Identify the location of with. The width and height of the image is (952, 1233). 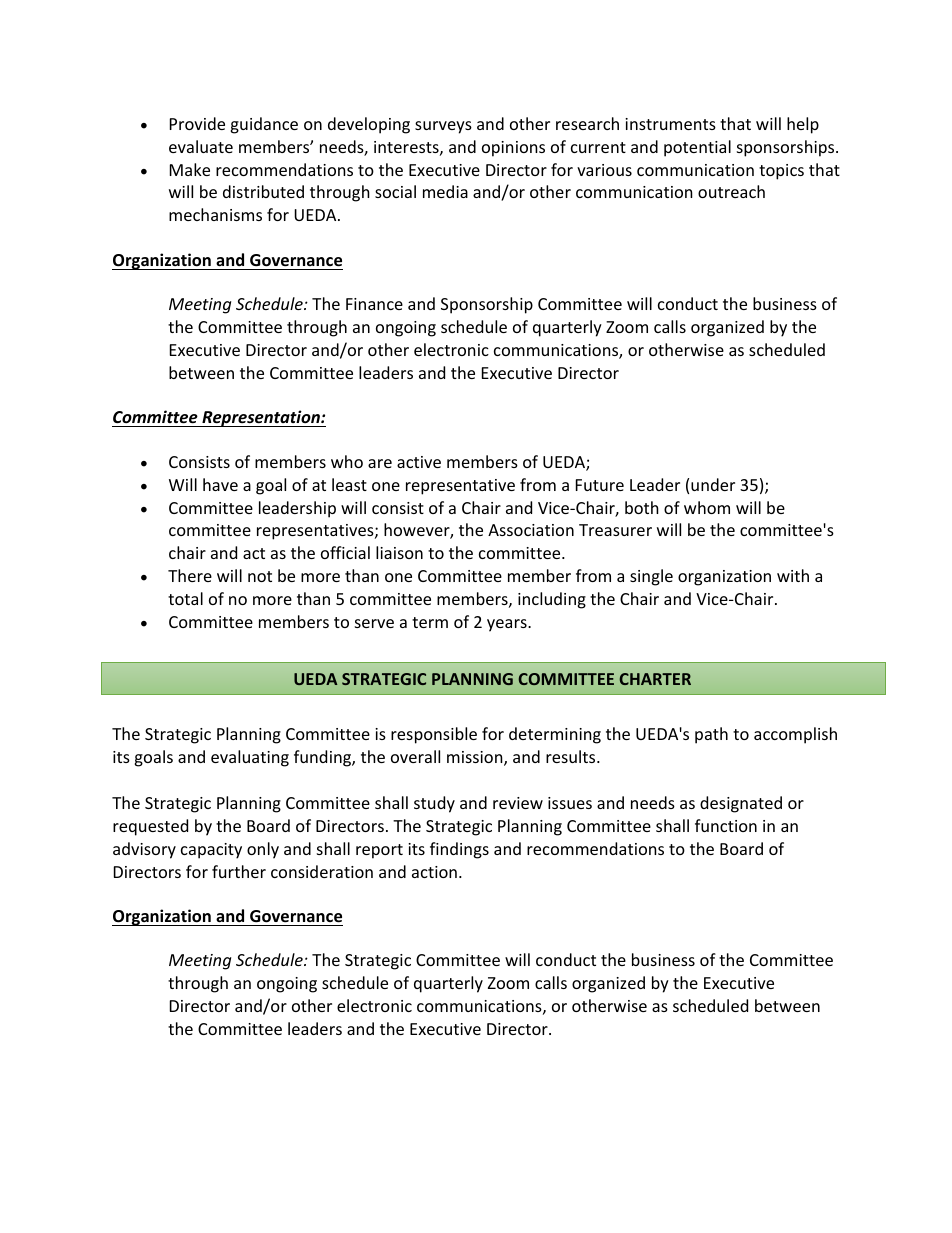
(793, 575).
